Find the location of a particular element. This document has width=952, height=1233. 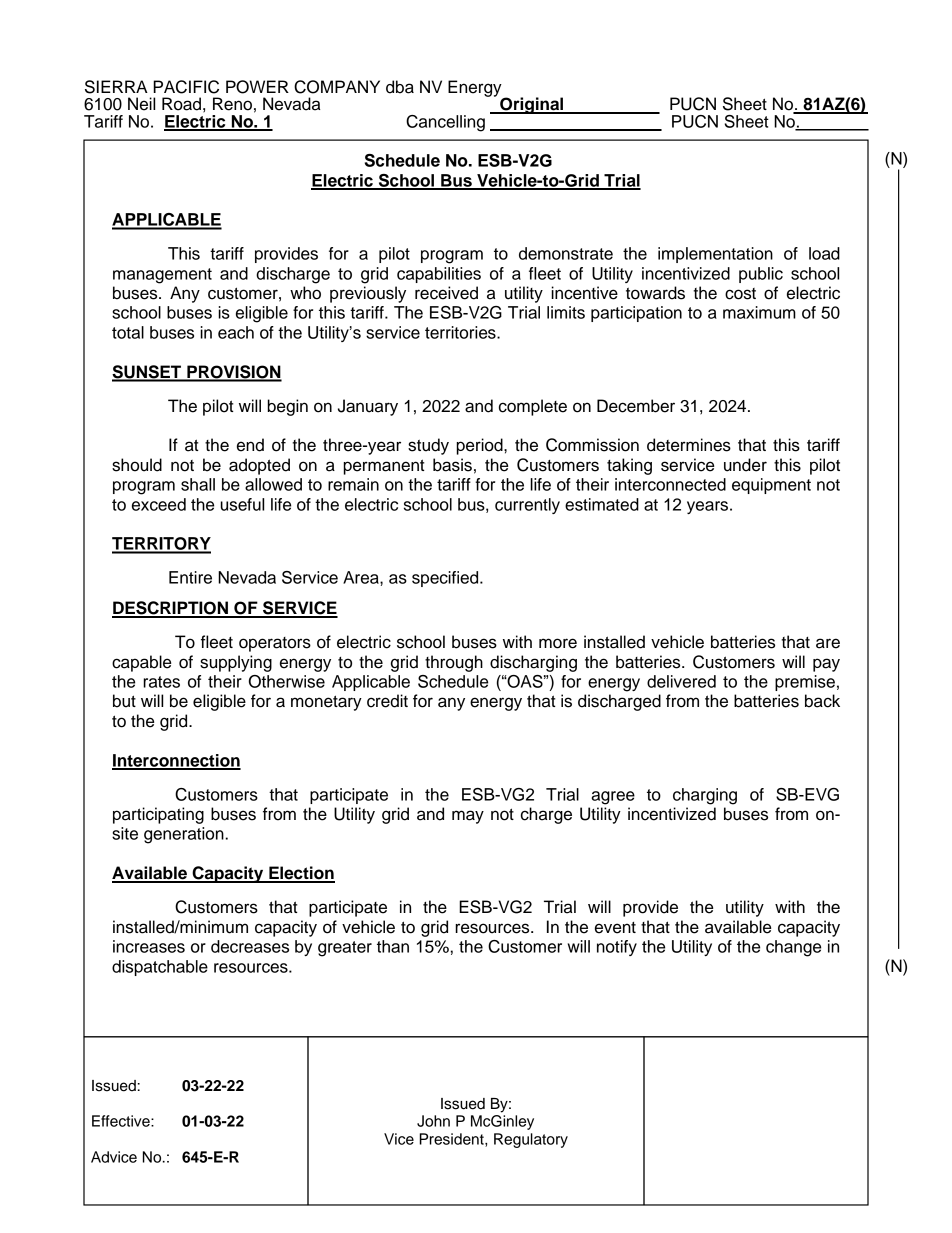

DESCRIPTION is located at coordinates (171, 609).
